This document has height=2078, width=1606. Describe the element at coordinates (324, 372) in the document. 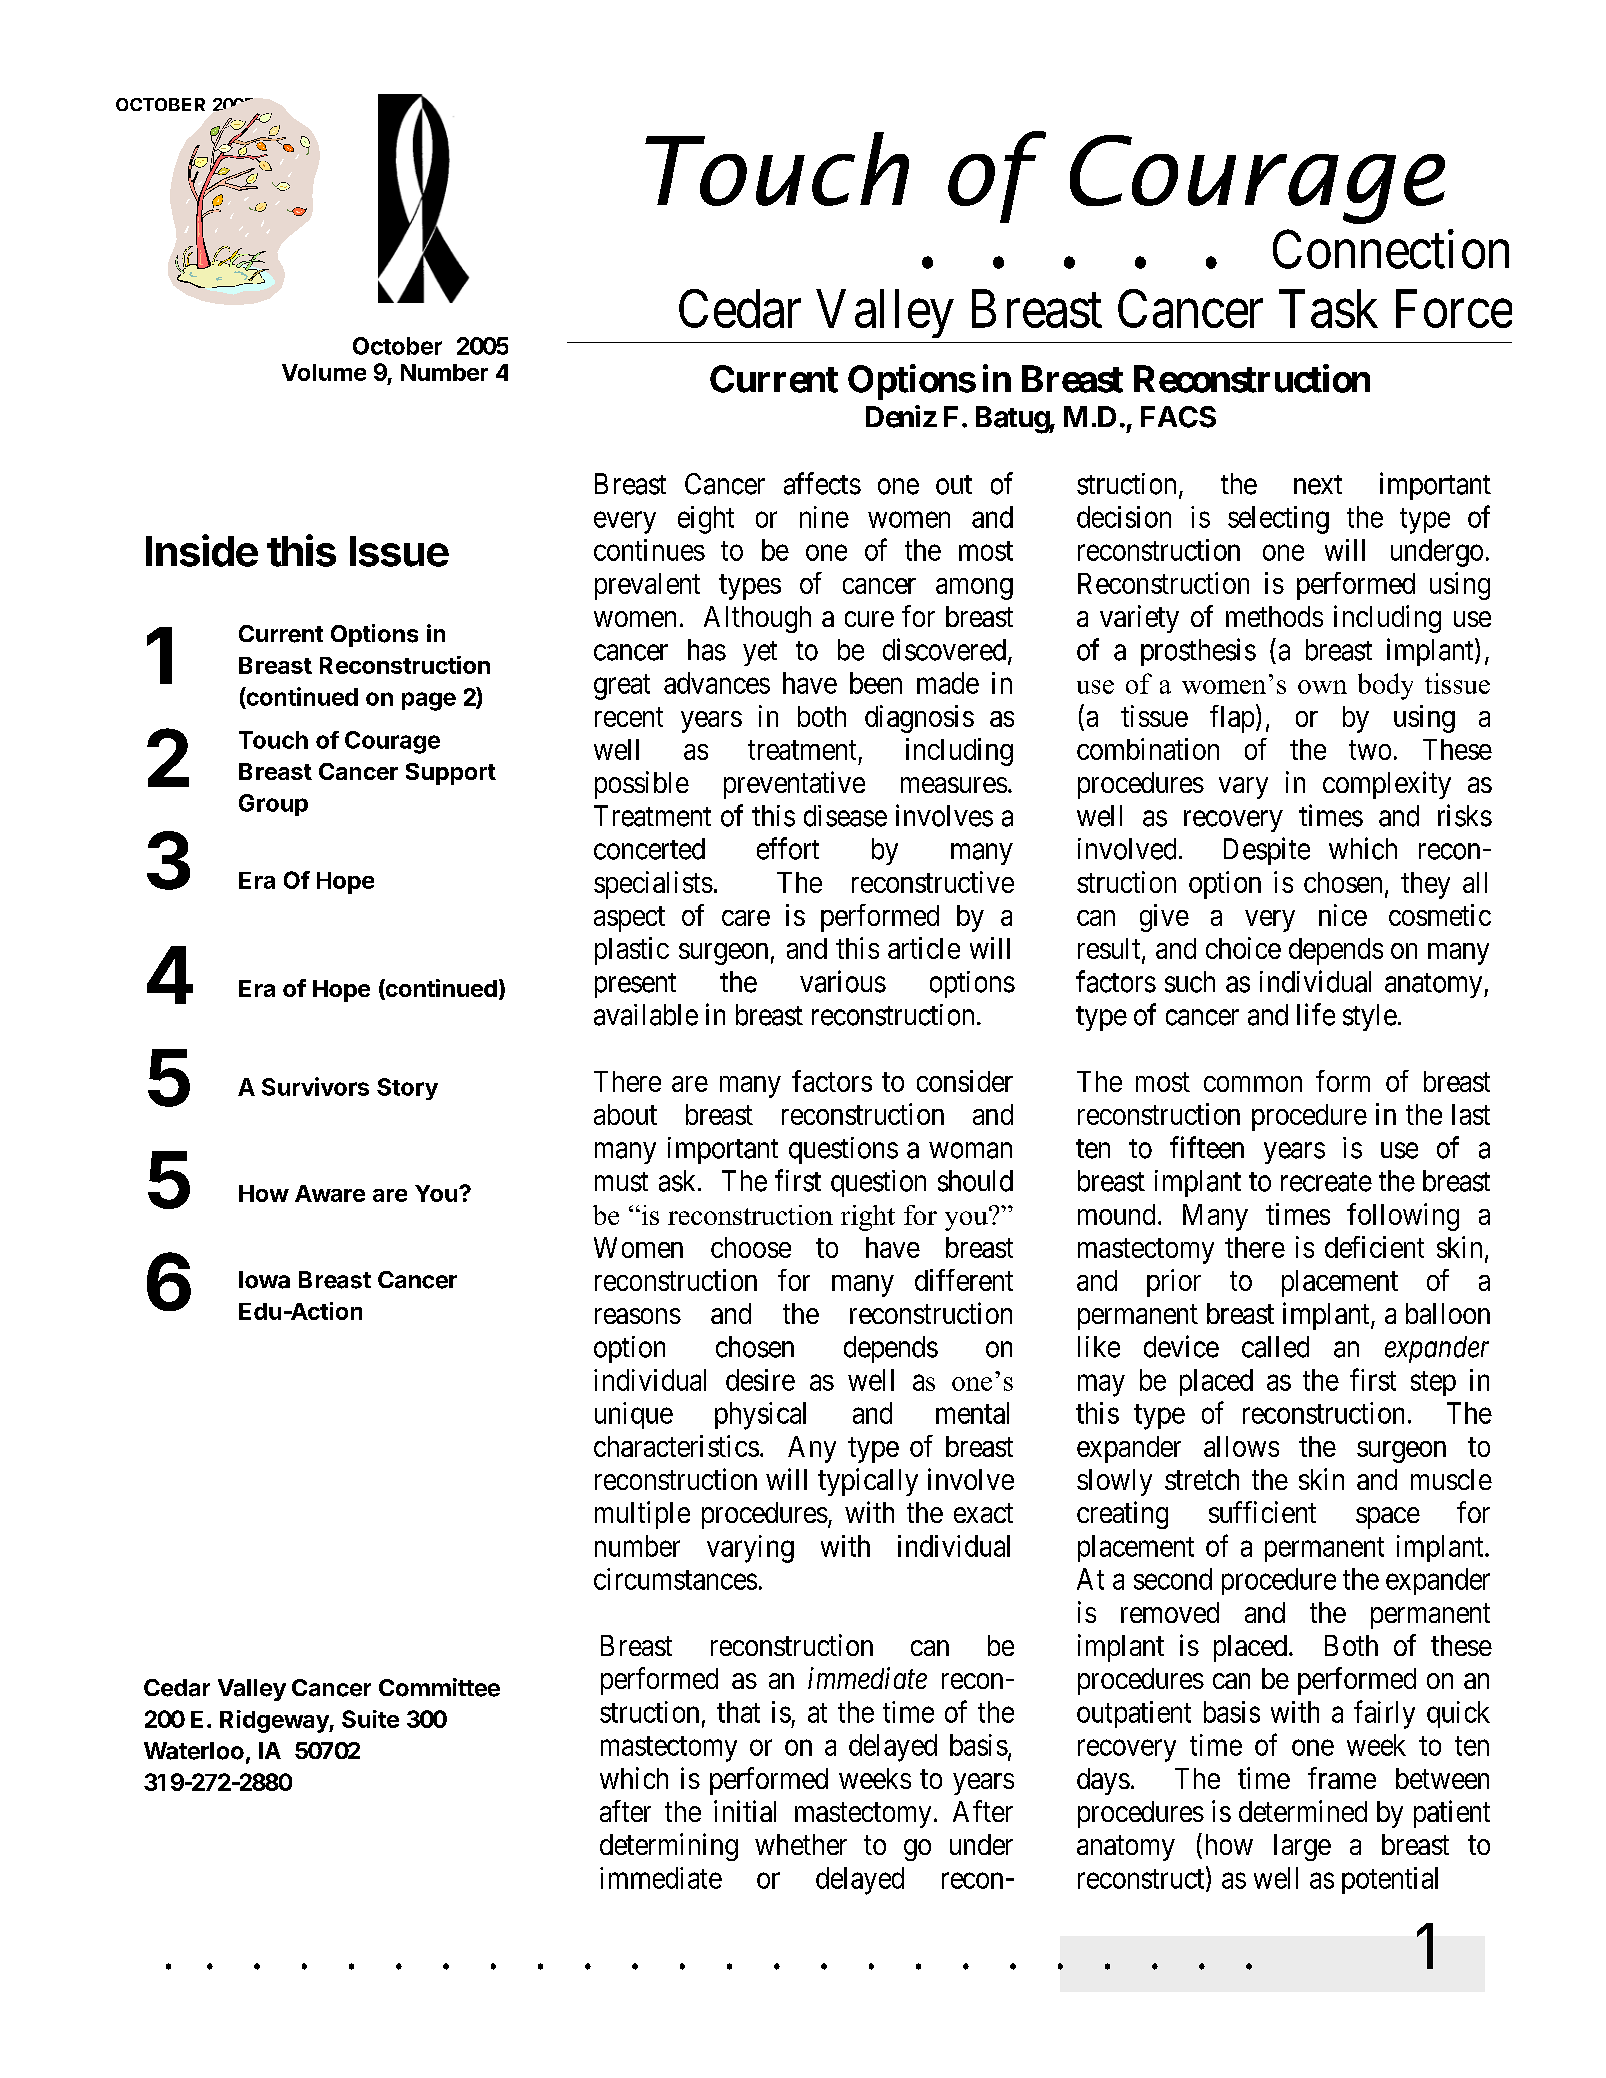

I see `Volume` at that location.
